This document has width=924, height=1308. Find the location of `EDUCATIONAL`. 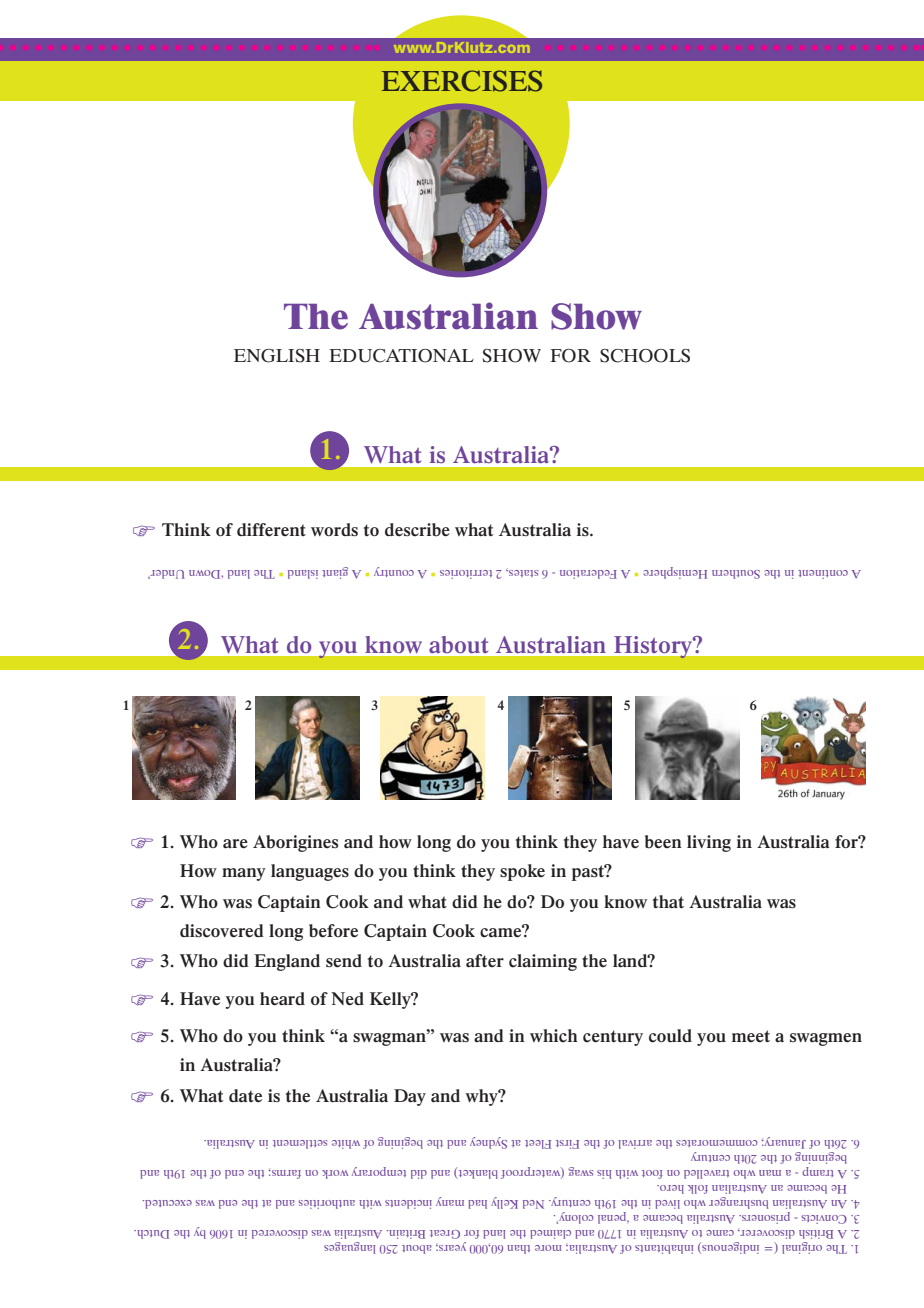

EDUCATIONAL is located at coordinates (401, 356).
